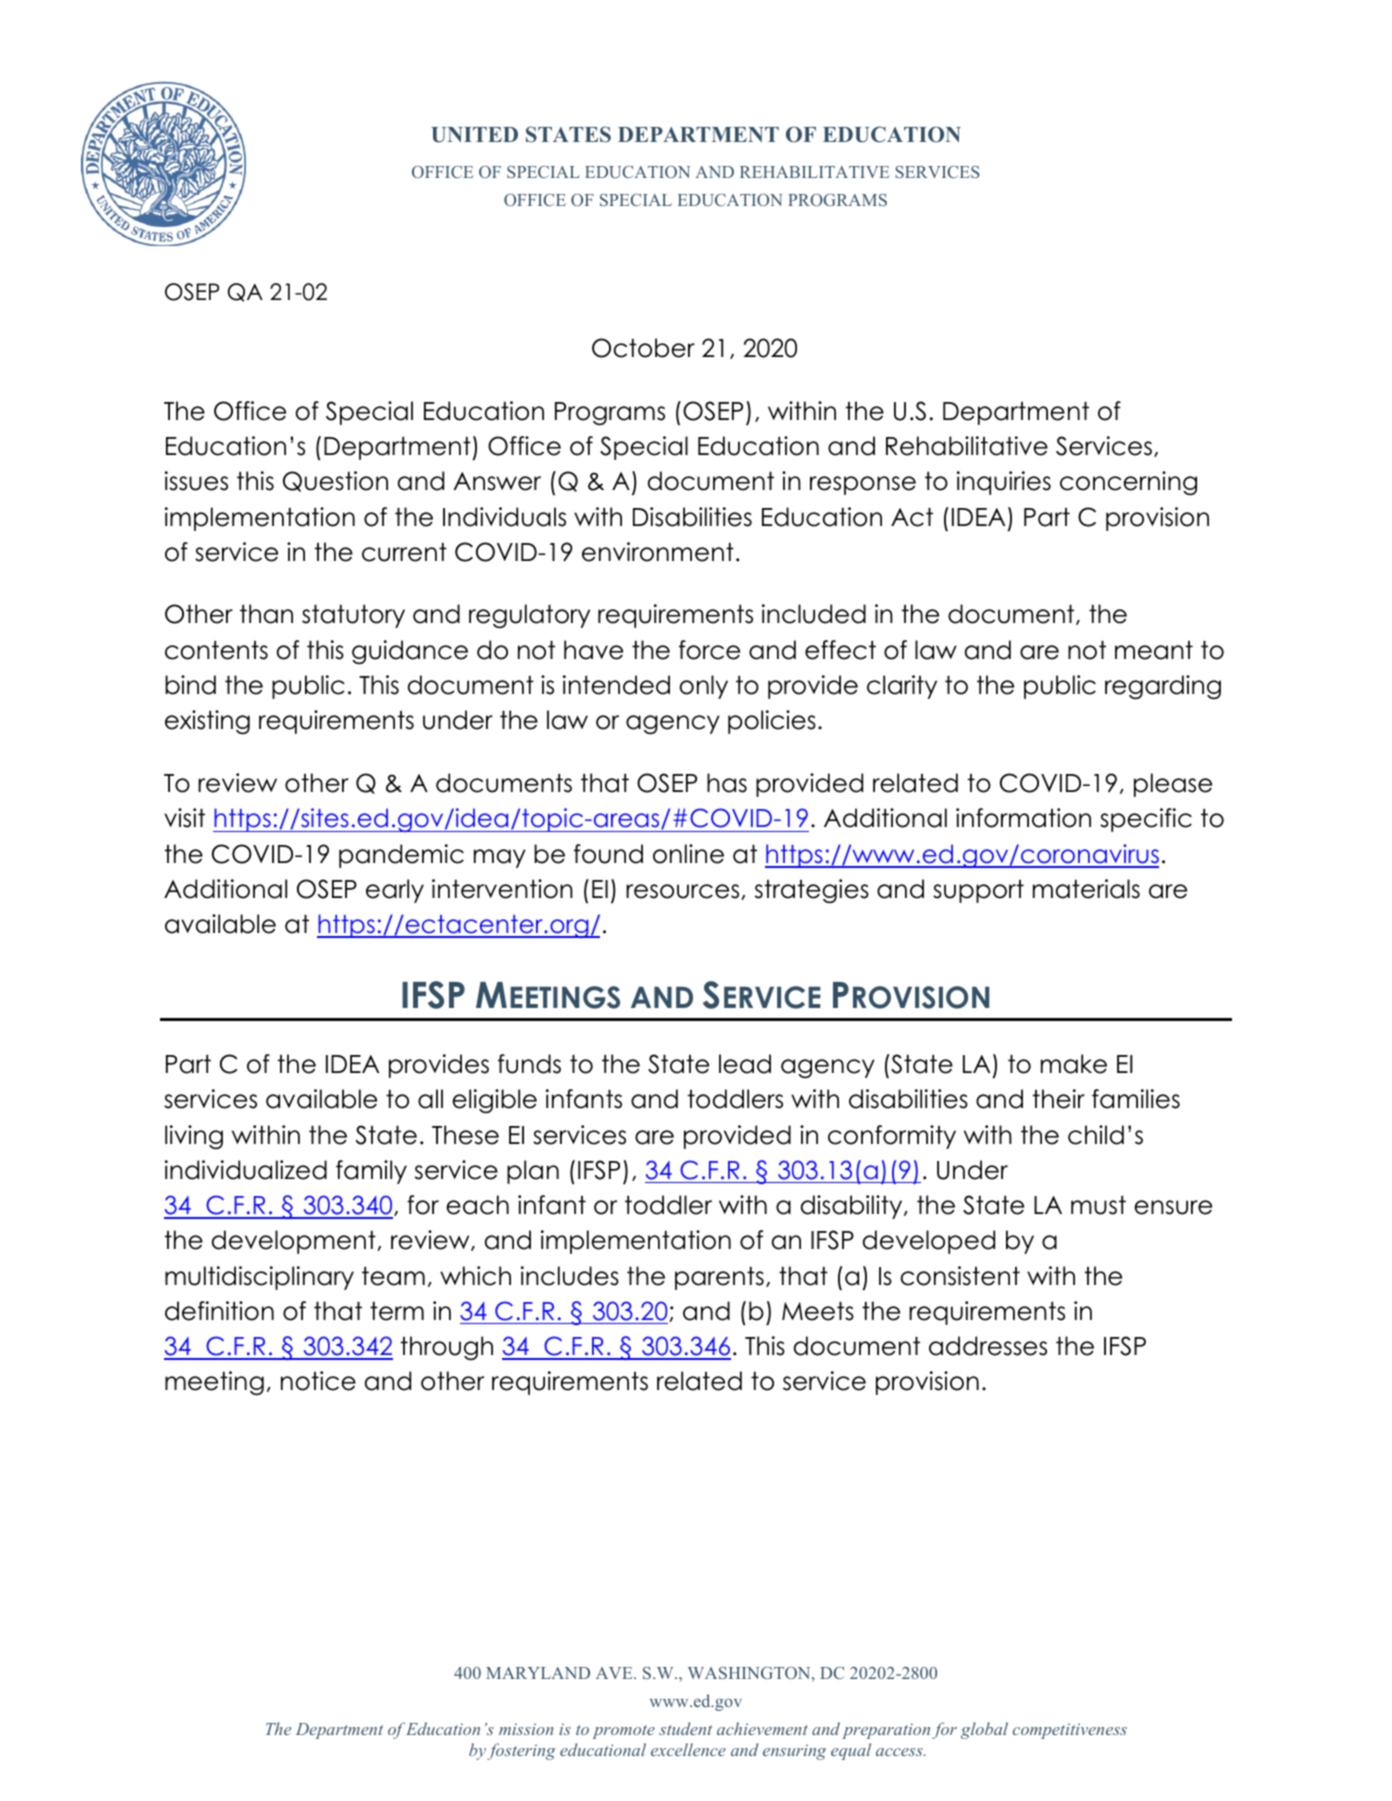 This document has width=1392, height=1801. I want to click on UNITED, so click(474, 135).
